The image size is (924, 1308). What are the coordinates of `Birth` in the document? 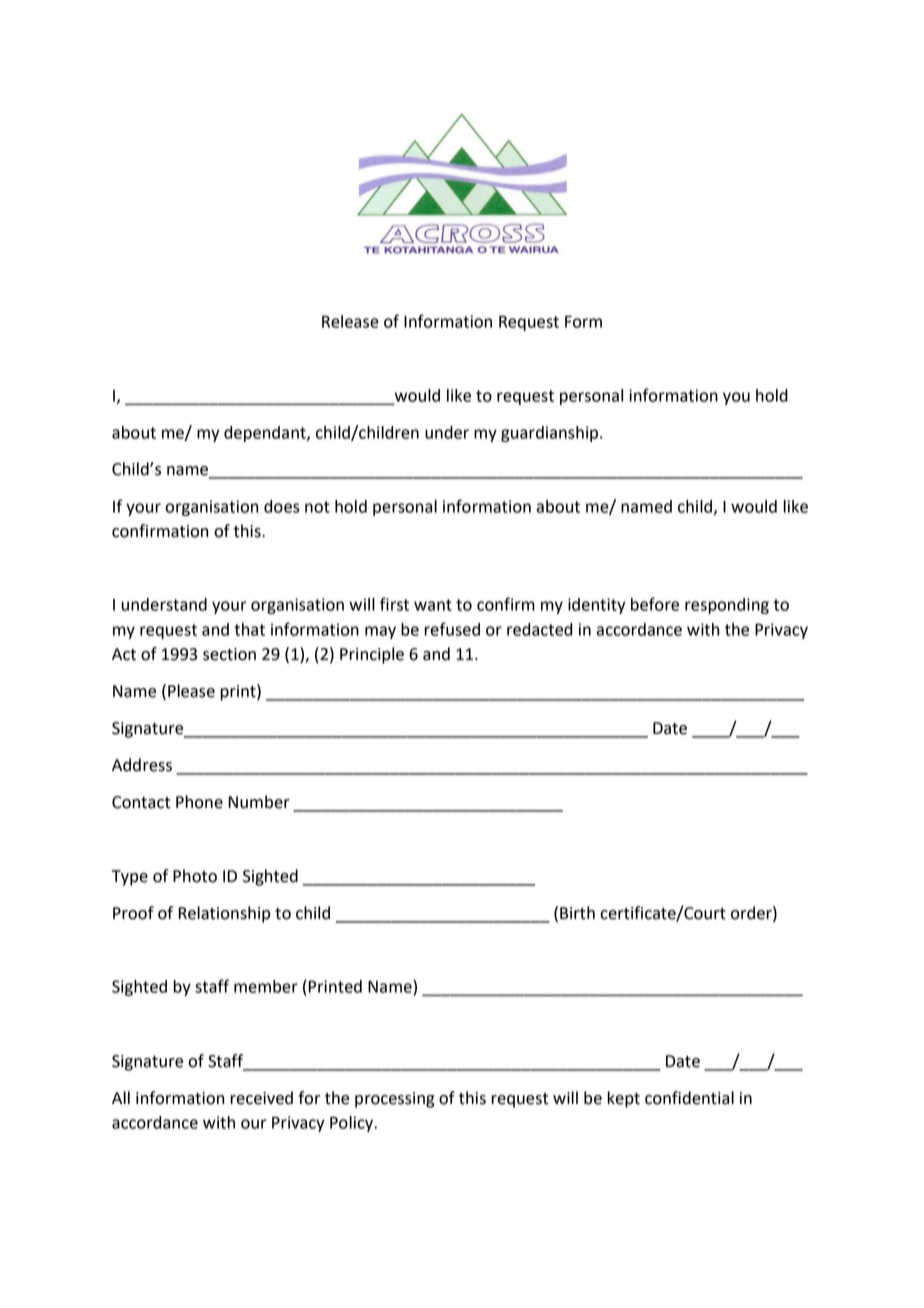 It's located at (577, 913).
